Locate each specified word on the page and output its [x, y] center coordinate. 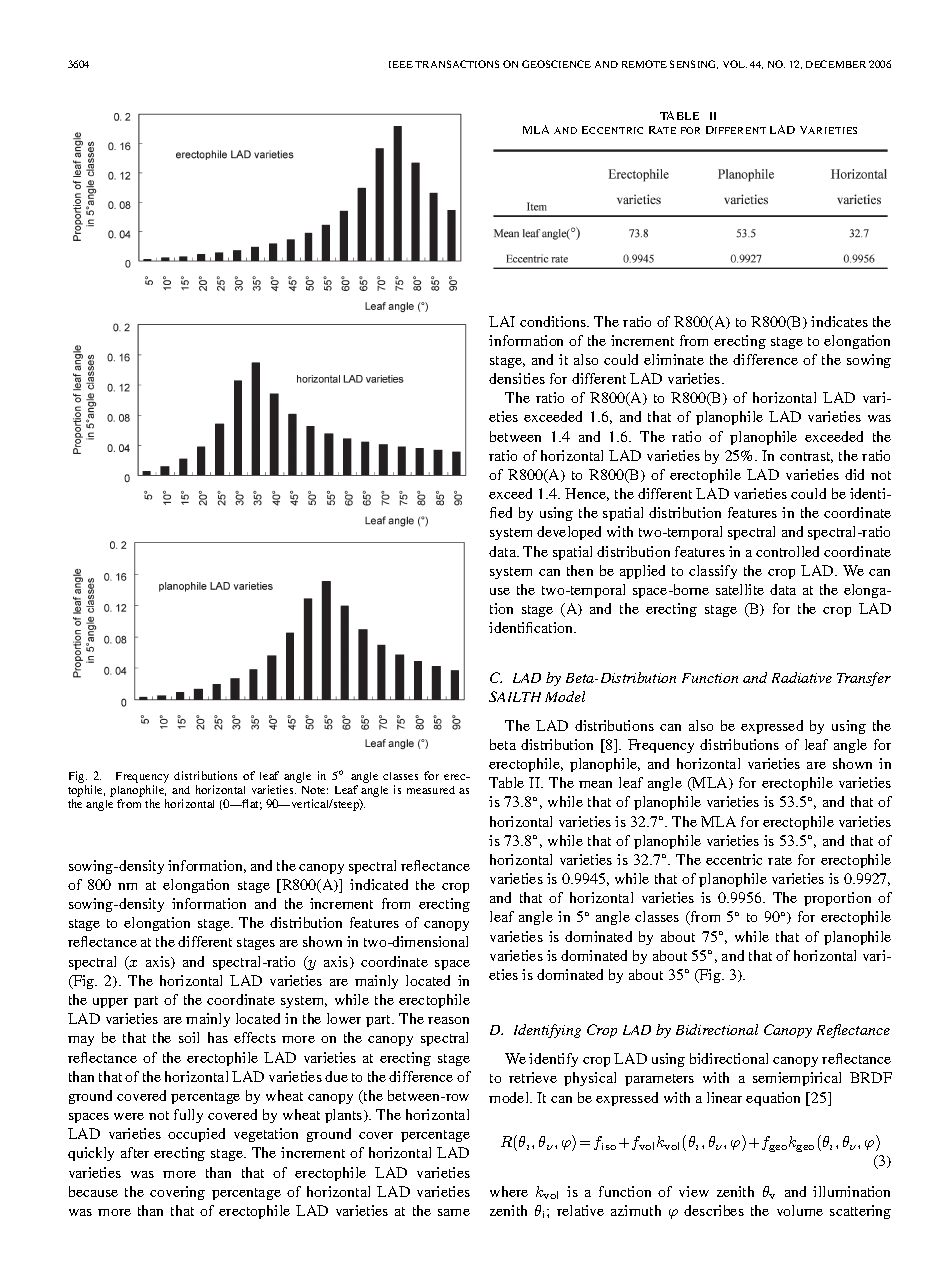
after [135, 1152]
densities [517, 378]
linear [724, 1097]
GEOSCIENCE [556, 64]
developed [569, 533]
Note [315, 790]
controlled [787, 551]
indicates [839, 321]
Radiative [802, 677]
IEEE [401, 64]
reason [448, 1020]
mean [595, 784]
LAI [502, 321]
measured [431, 790]
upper [110, 1003]
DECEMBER [836, 64]
